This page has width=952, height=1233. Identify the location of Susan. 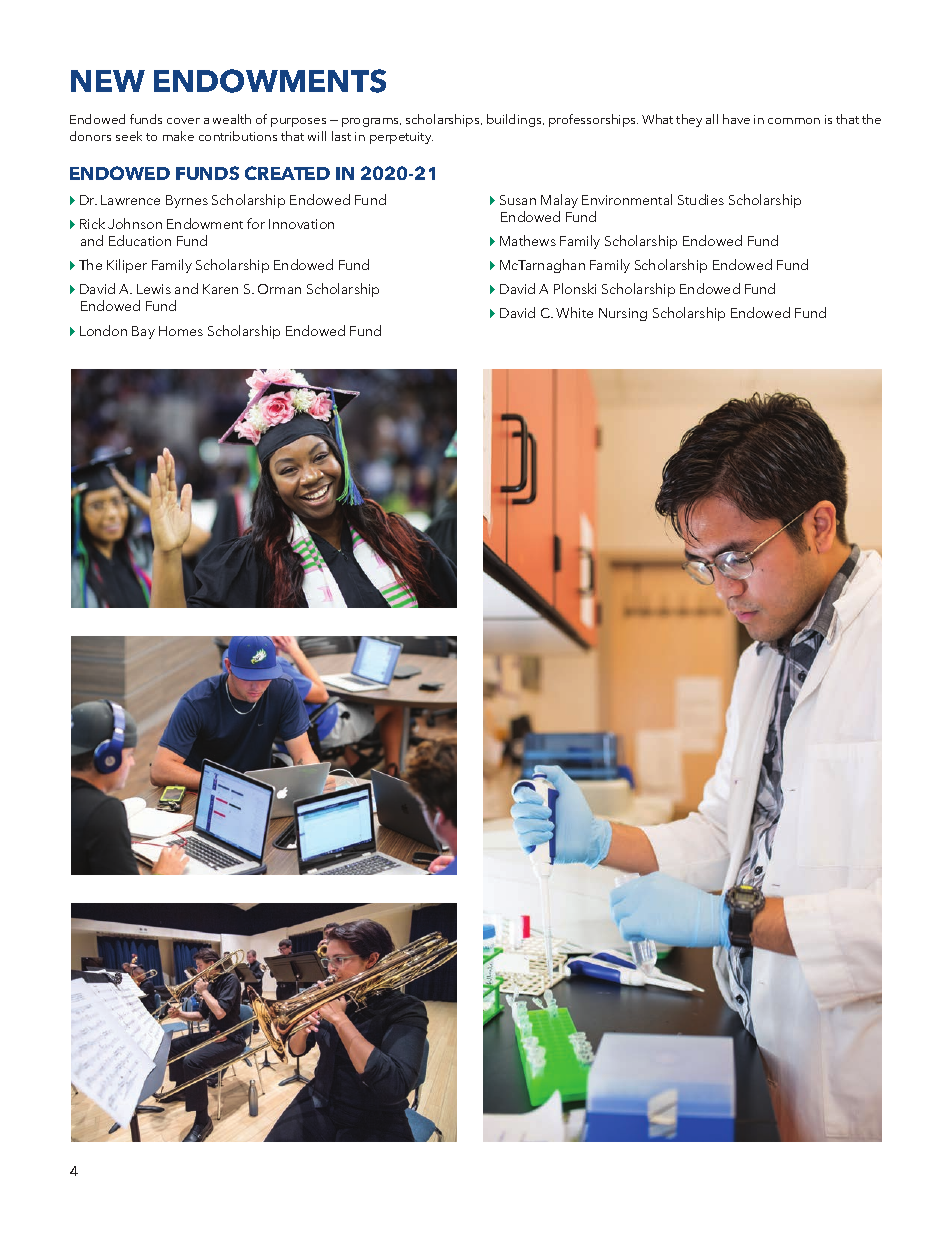
(518, 200).
